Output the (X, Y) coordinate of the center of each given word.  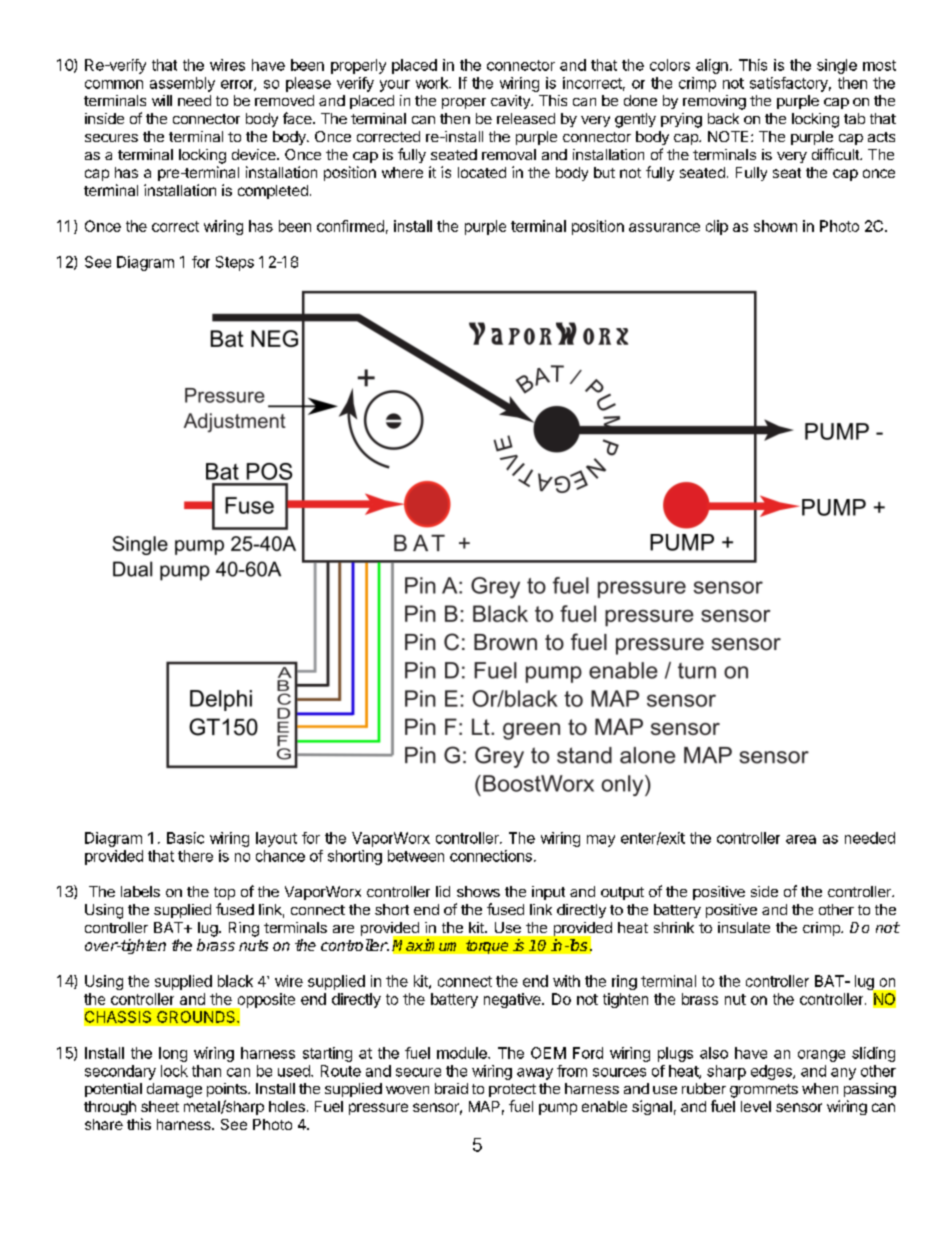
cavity (511, 102)
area (801, 839)
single (837, 66)
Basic (185, 838)
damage (174, 1090)
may (601, 841)
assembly (182, 84)
